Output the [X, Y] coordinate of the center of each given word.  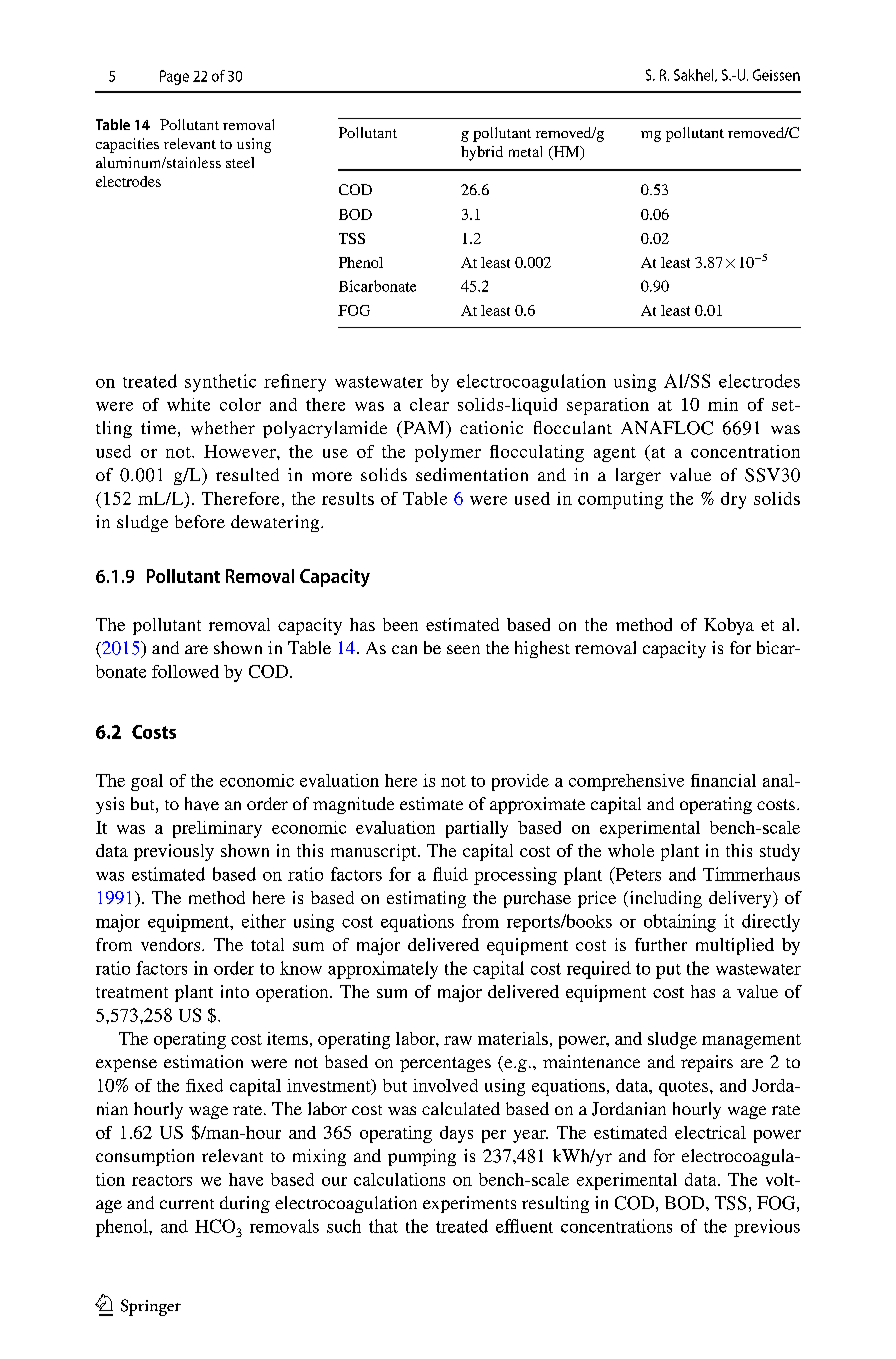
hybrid [482, 153]
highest [542, 649]
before [200, 521]
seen [463, 649]
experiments [469, 1204]
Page [174, 77]
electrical [710, 1132]
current [187, 1204]
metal [525, 151]
